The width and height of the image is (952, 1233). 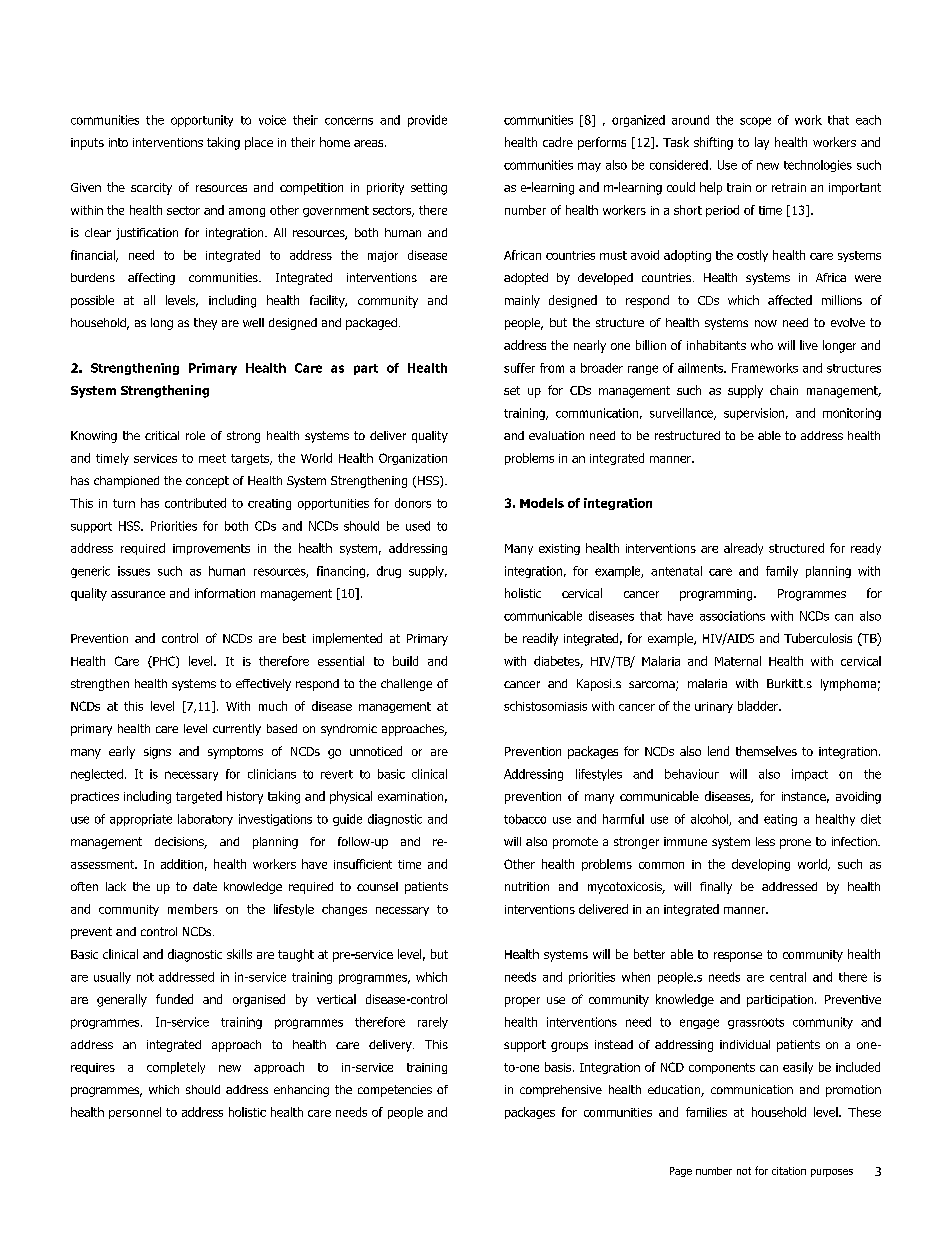 I want to click on personnel, so click(x=135, y=1113).
